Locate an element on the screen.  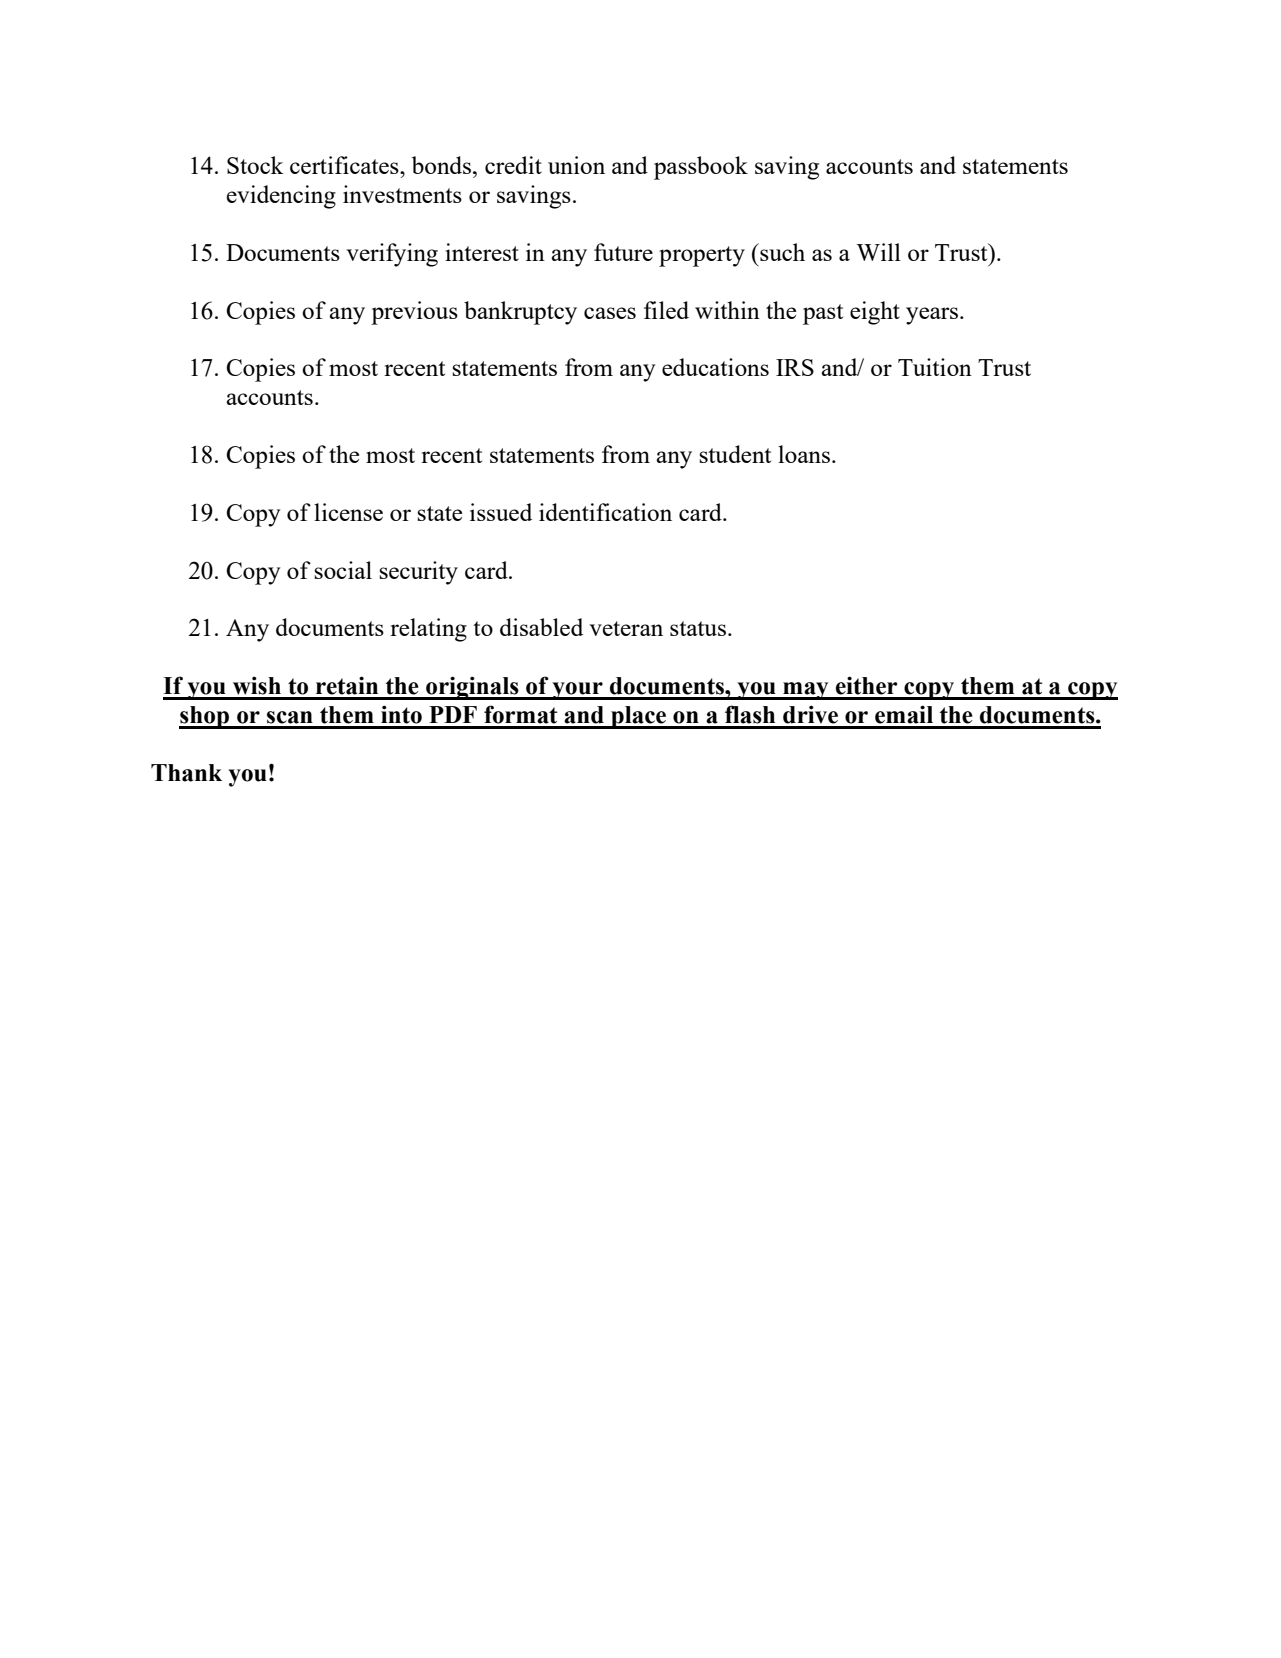
union is located at coordinates (576, 165).
